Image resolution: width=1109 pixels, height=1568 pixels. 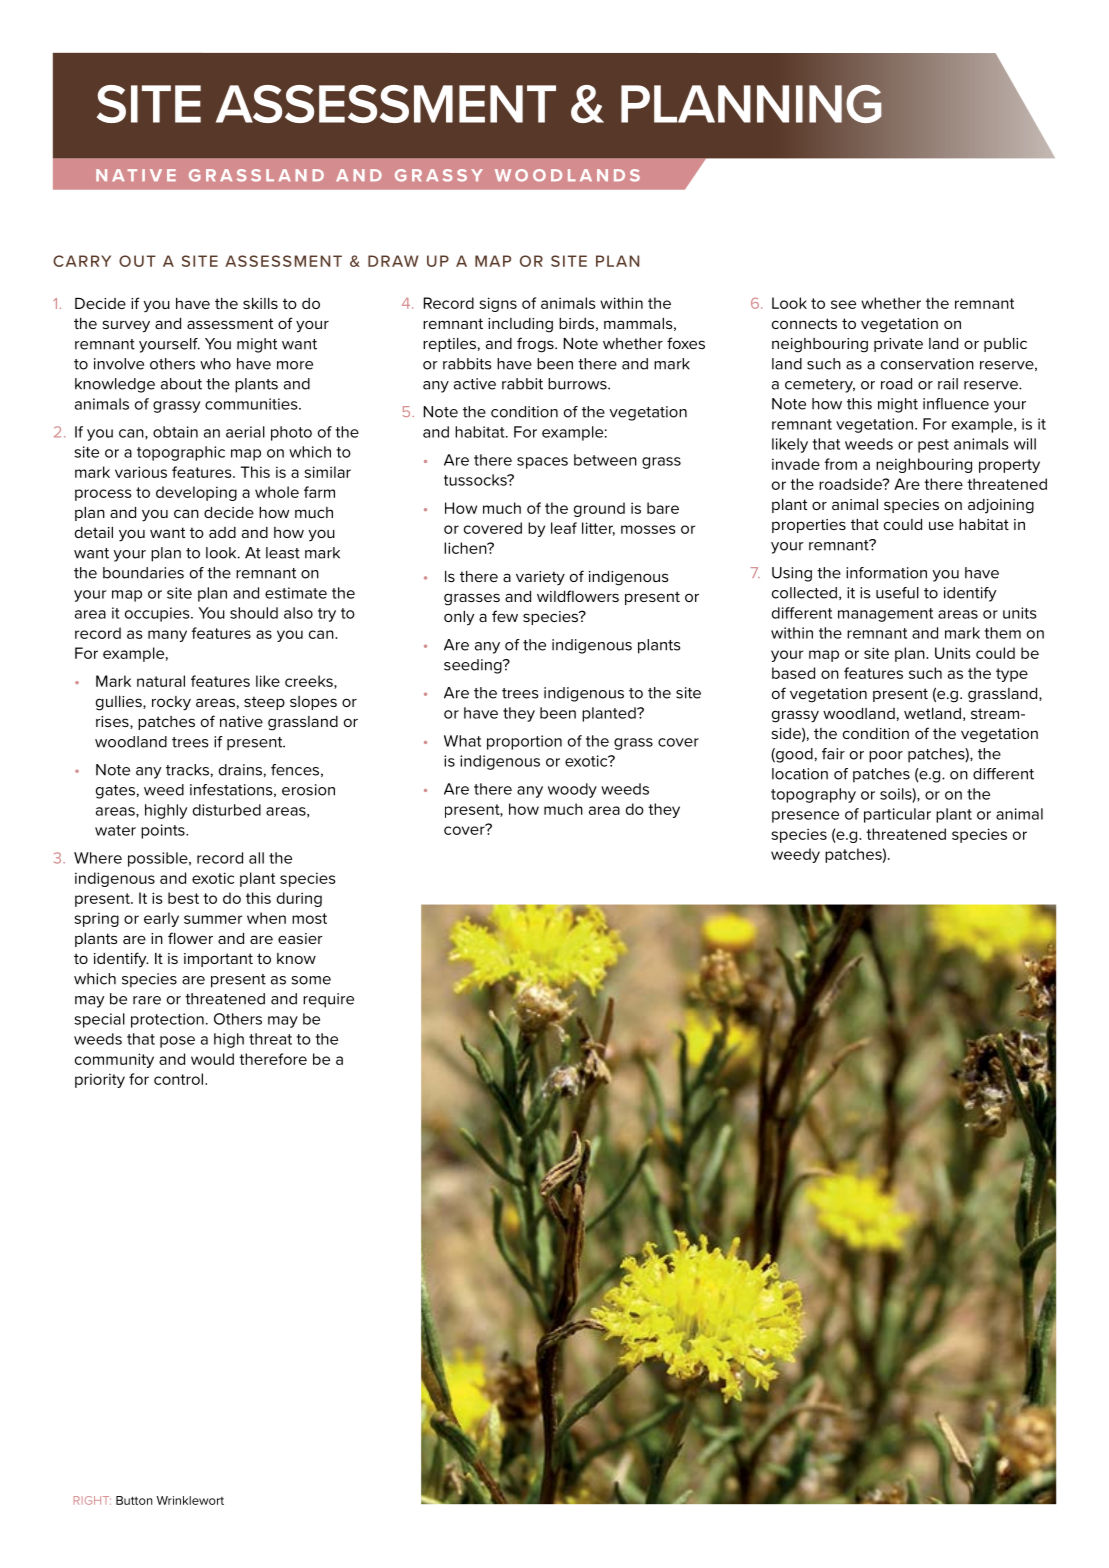 I want to click on control, so click(x=180, y=1079).
